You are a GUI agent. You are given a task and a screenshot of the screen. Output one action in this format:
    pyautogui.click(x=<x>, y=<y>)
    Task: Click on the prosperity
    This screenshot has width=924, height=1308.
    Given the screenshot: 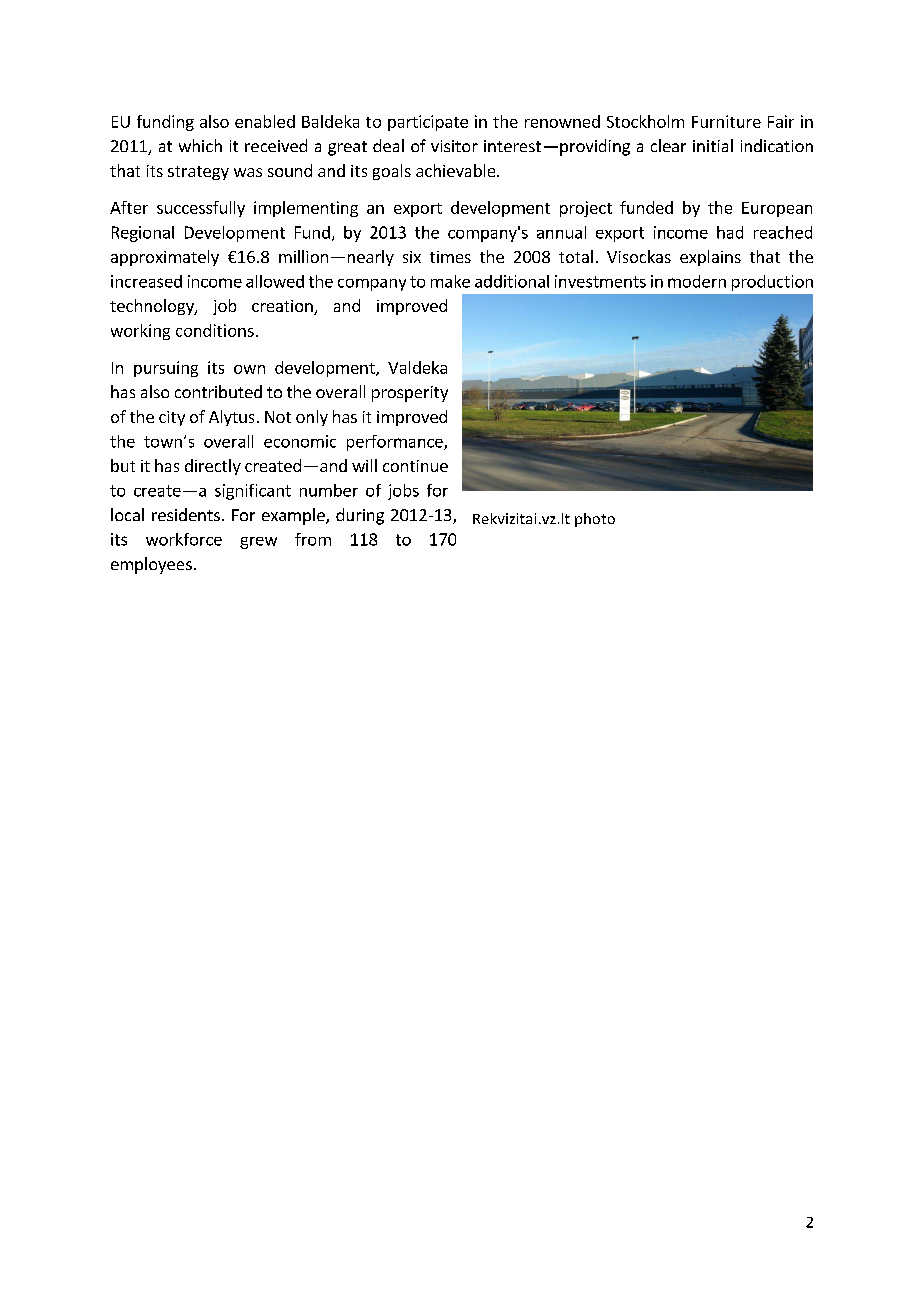 What is the action you would take?
    pyautogui.click(x=410, y=394)
